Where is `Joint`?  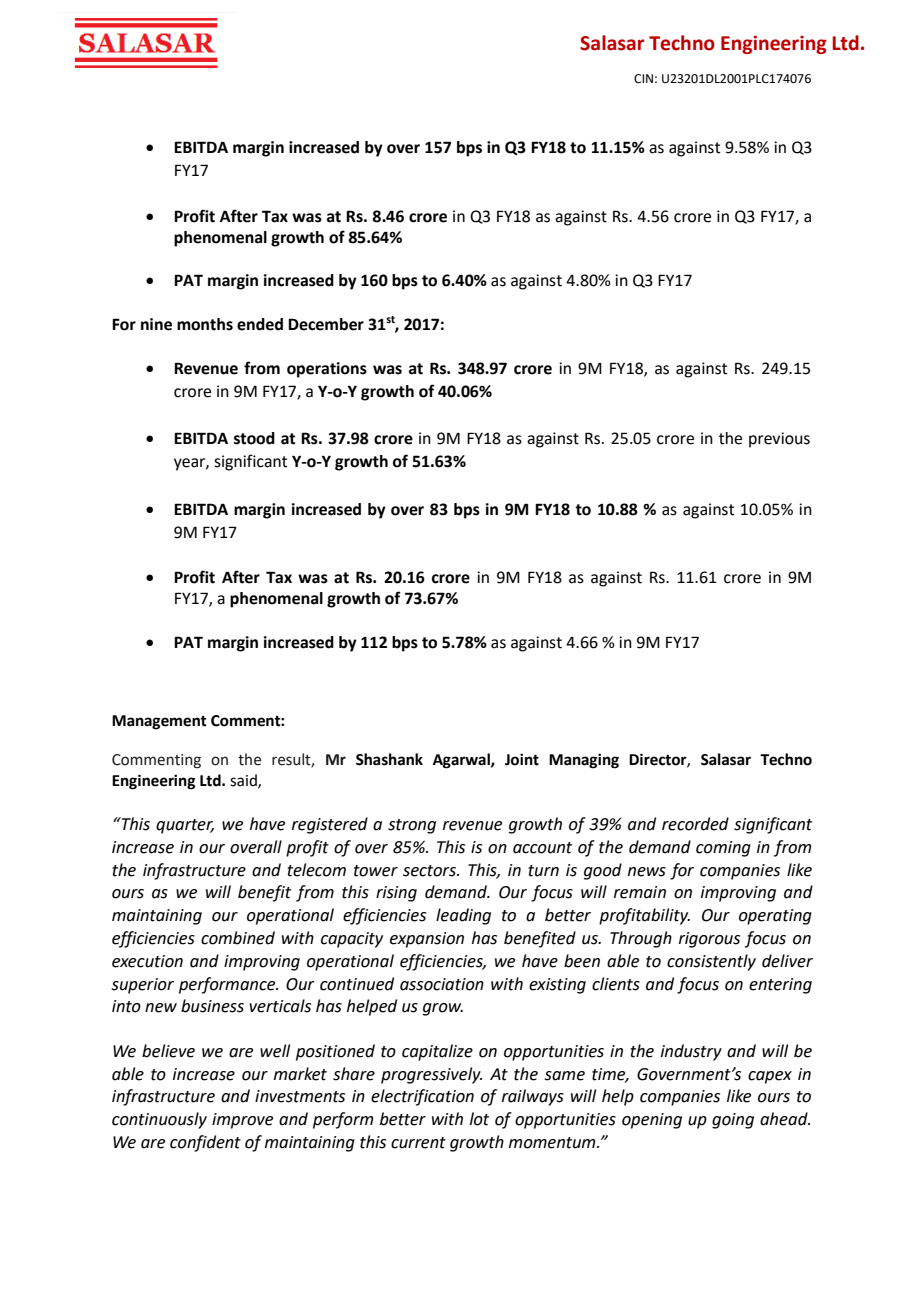
Joint is located at coordinates (522, 759).
